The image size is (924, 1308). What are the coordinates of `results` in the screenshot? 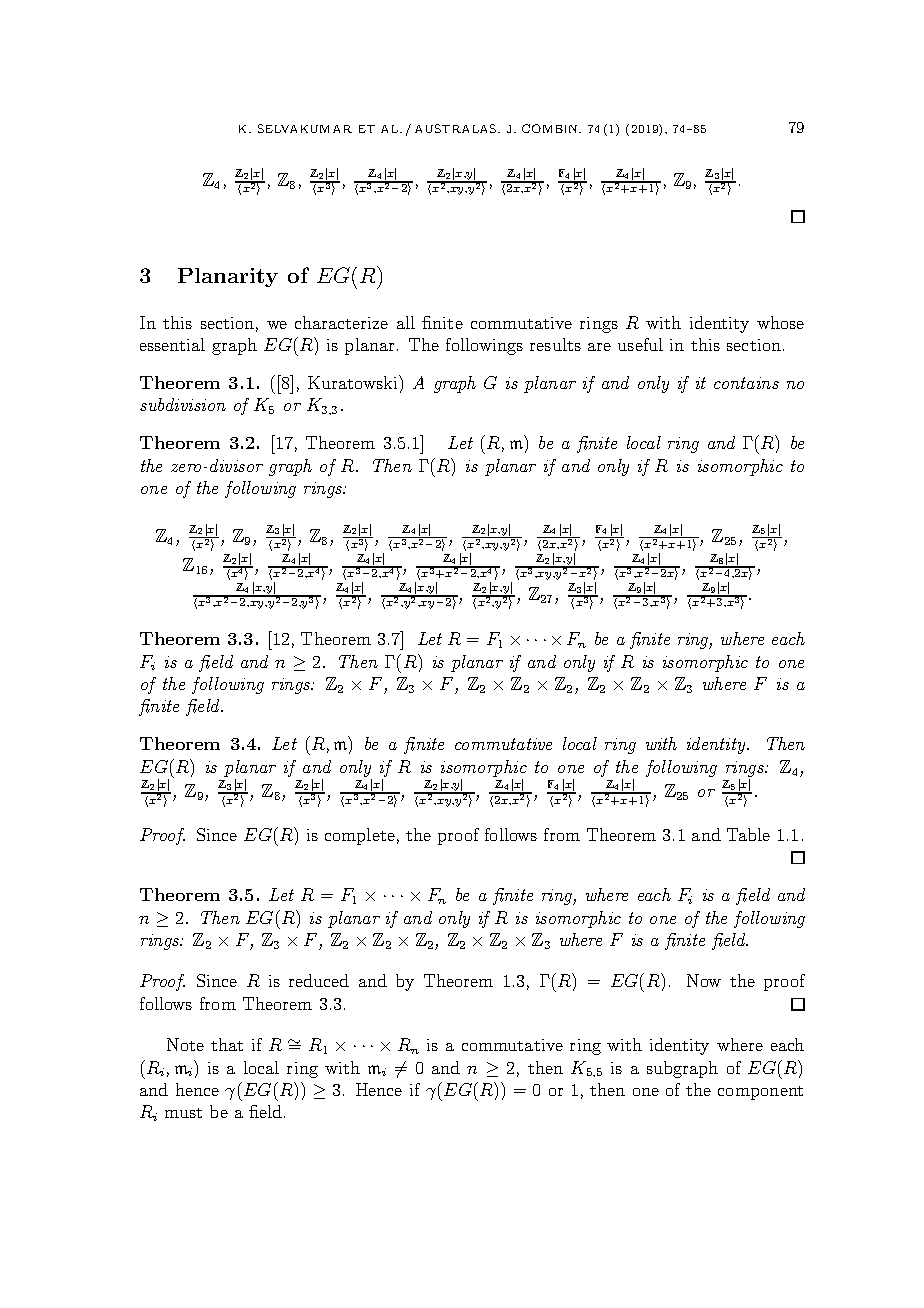 It's located at (555, 344).
